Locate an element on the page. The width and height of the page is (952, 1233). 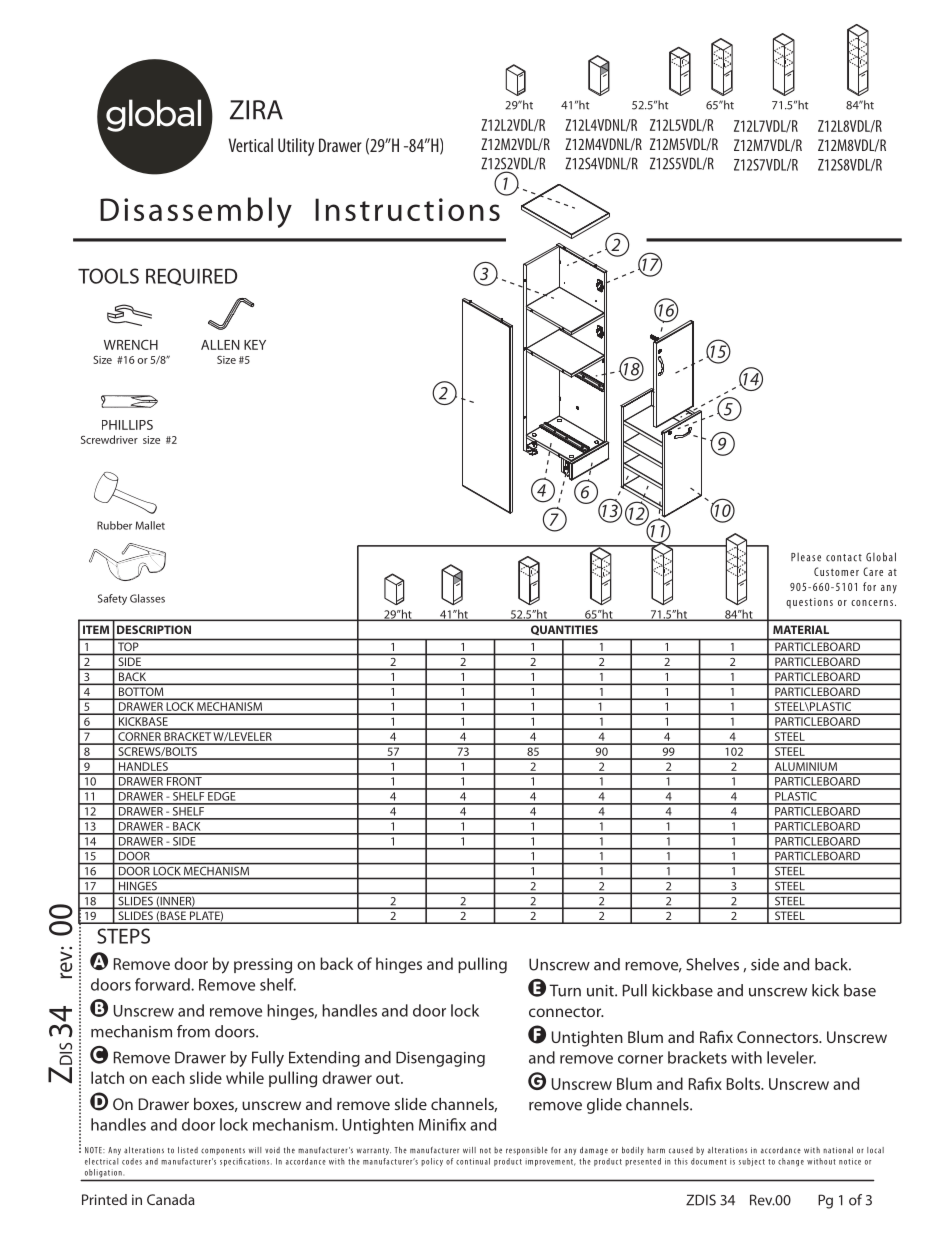
glide is located at coordinates (604, 1106).
